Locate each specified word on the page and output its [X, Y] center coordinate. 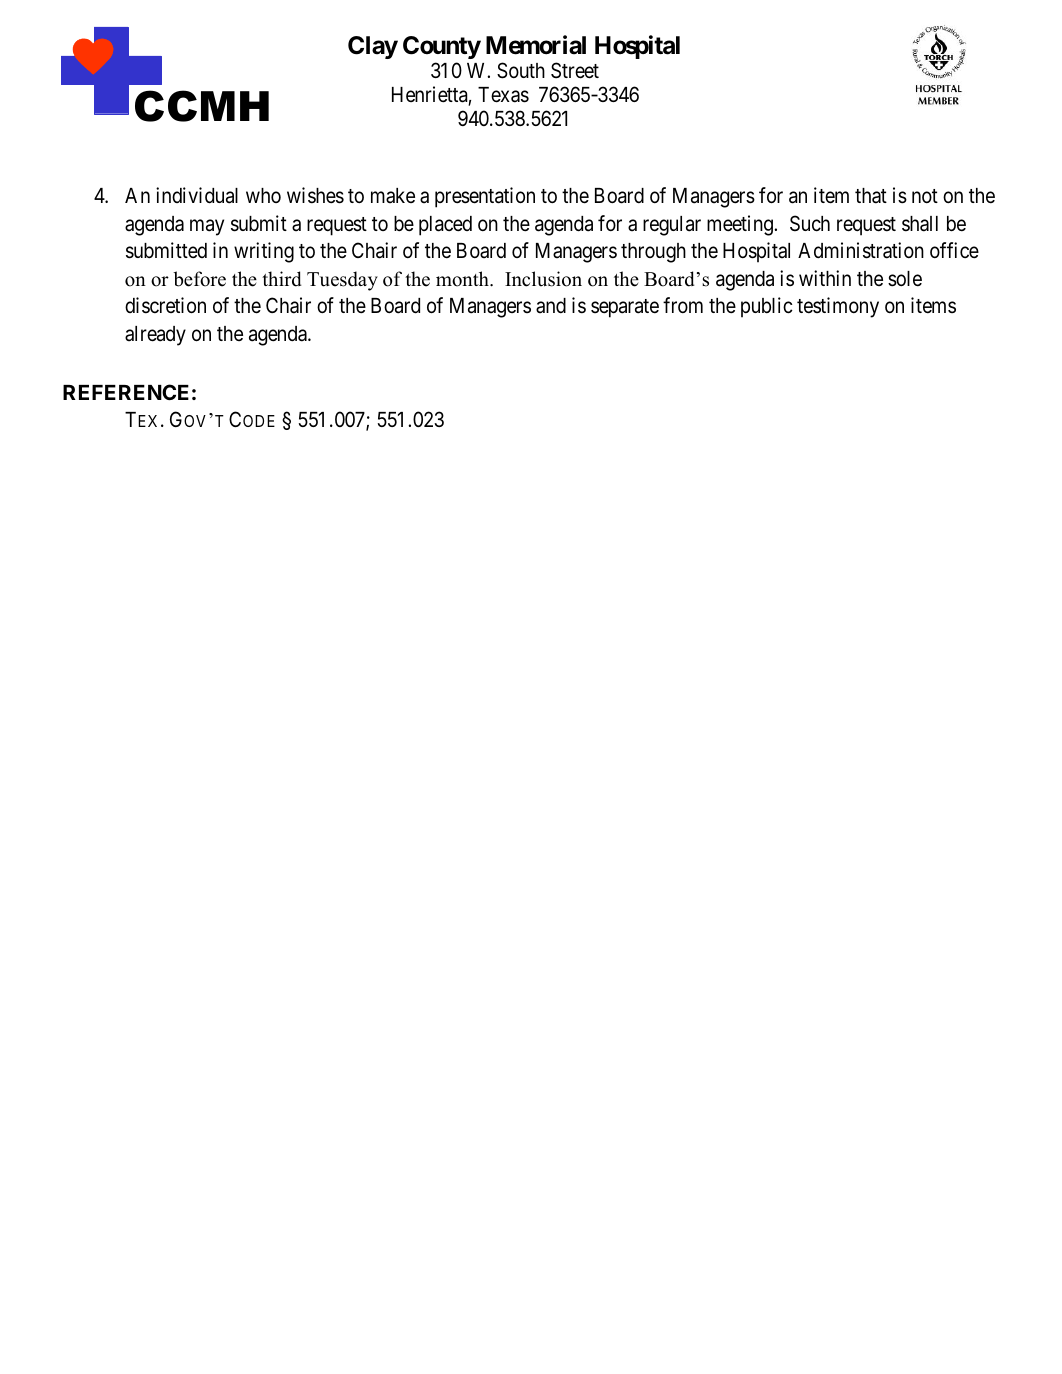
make [393, 196]
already [155, 336]
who [263, 195]
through [653, 253]
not [925, 196]
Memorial [536, 45]
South [521, 70]
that [871, 196]
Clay [373, 47]
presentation [485, 197]
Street [575, 70]
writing [264, 252]
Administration [861, 250]
